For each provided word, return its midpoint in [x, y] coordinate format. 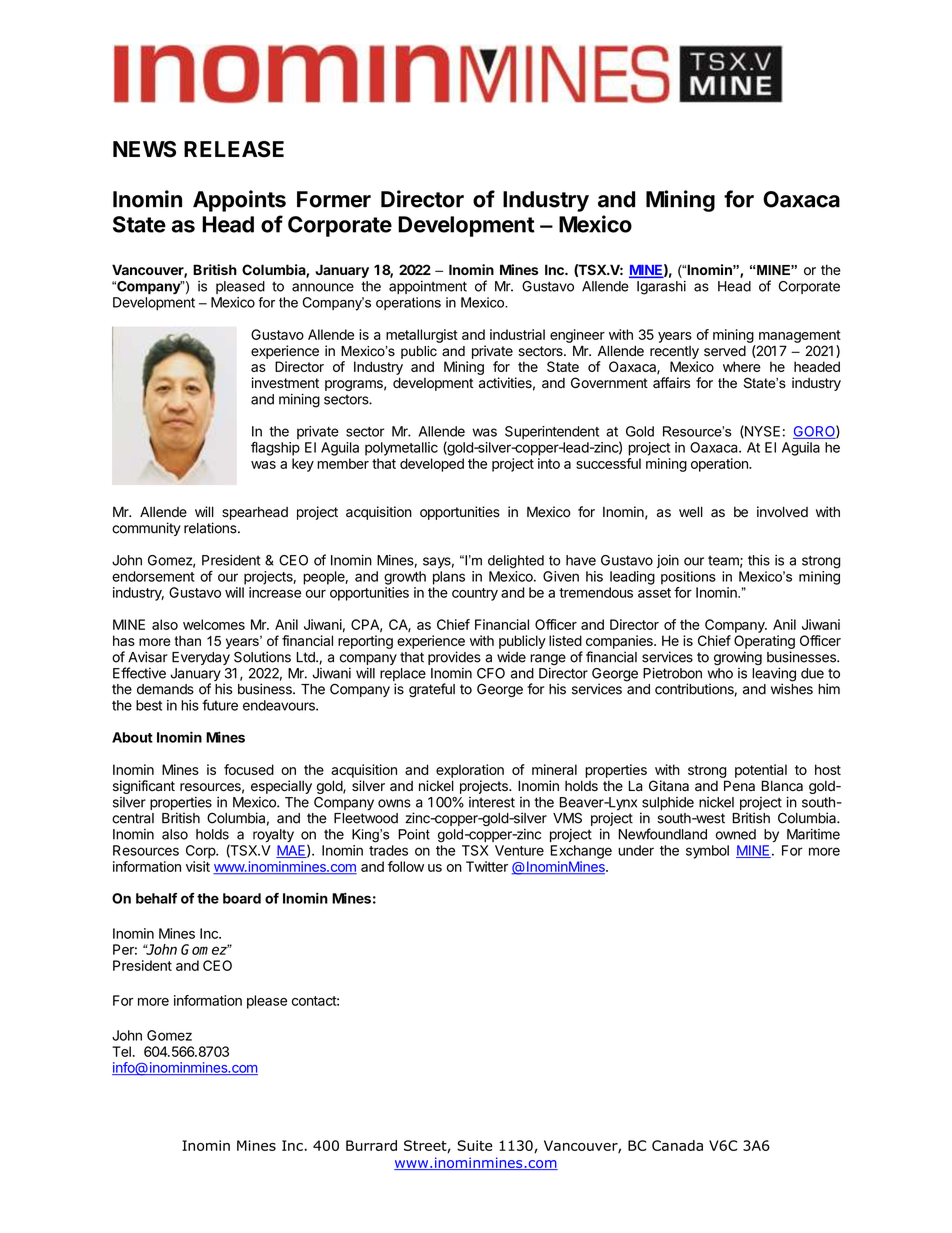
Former [334, 199]
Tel [121, 1051]
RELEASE [234, 149]
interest [492, 802]
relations [211, 528]
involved [782, 512]
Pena [739, 786]
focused [249, 769]
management [800, 336]
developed [432, 465]
